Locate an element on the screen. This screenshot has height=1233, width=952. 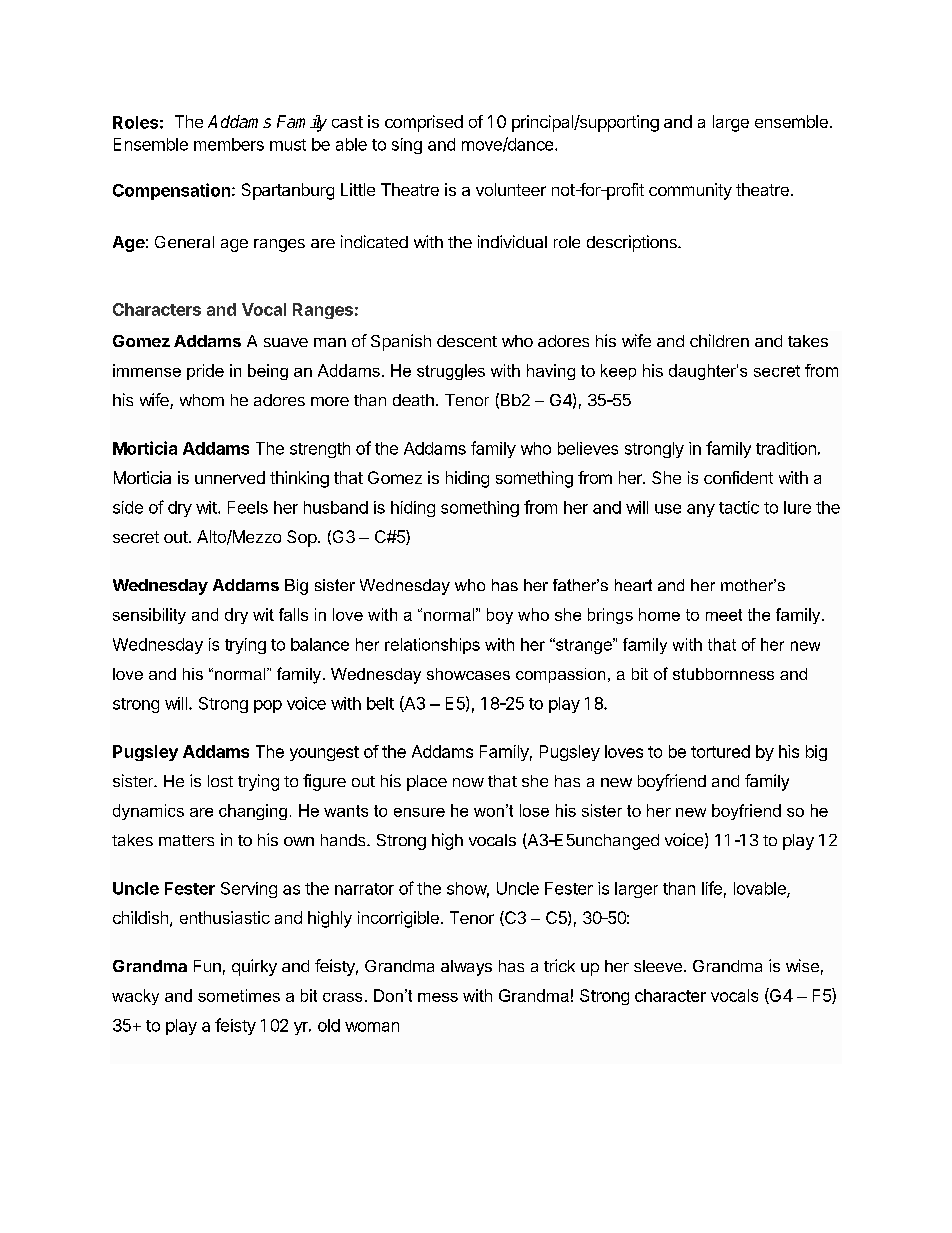
struggles is located at coordinates (451, 372).
